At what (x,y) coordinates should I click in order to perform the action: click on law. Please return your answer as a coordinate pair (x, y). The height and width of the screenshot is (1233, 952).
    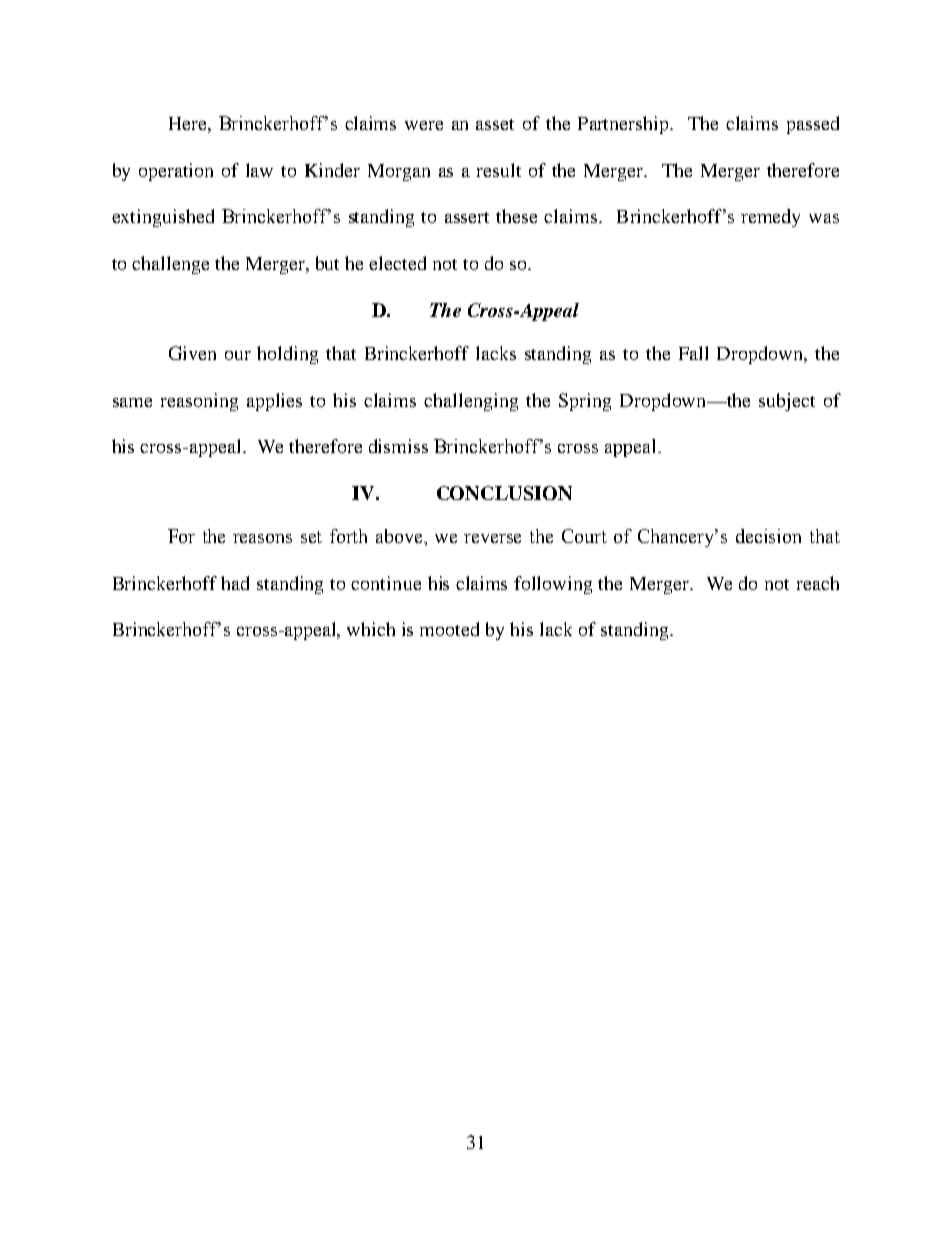
    Looking at the image, I should click on (259, 170).
